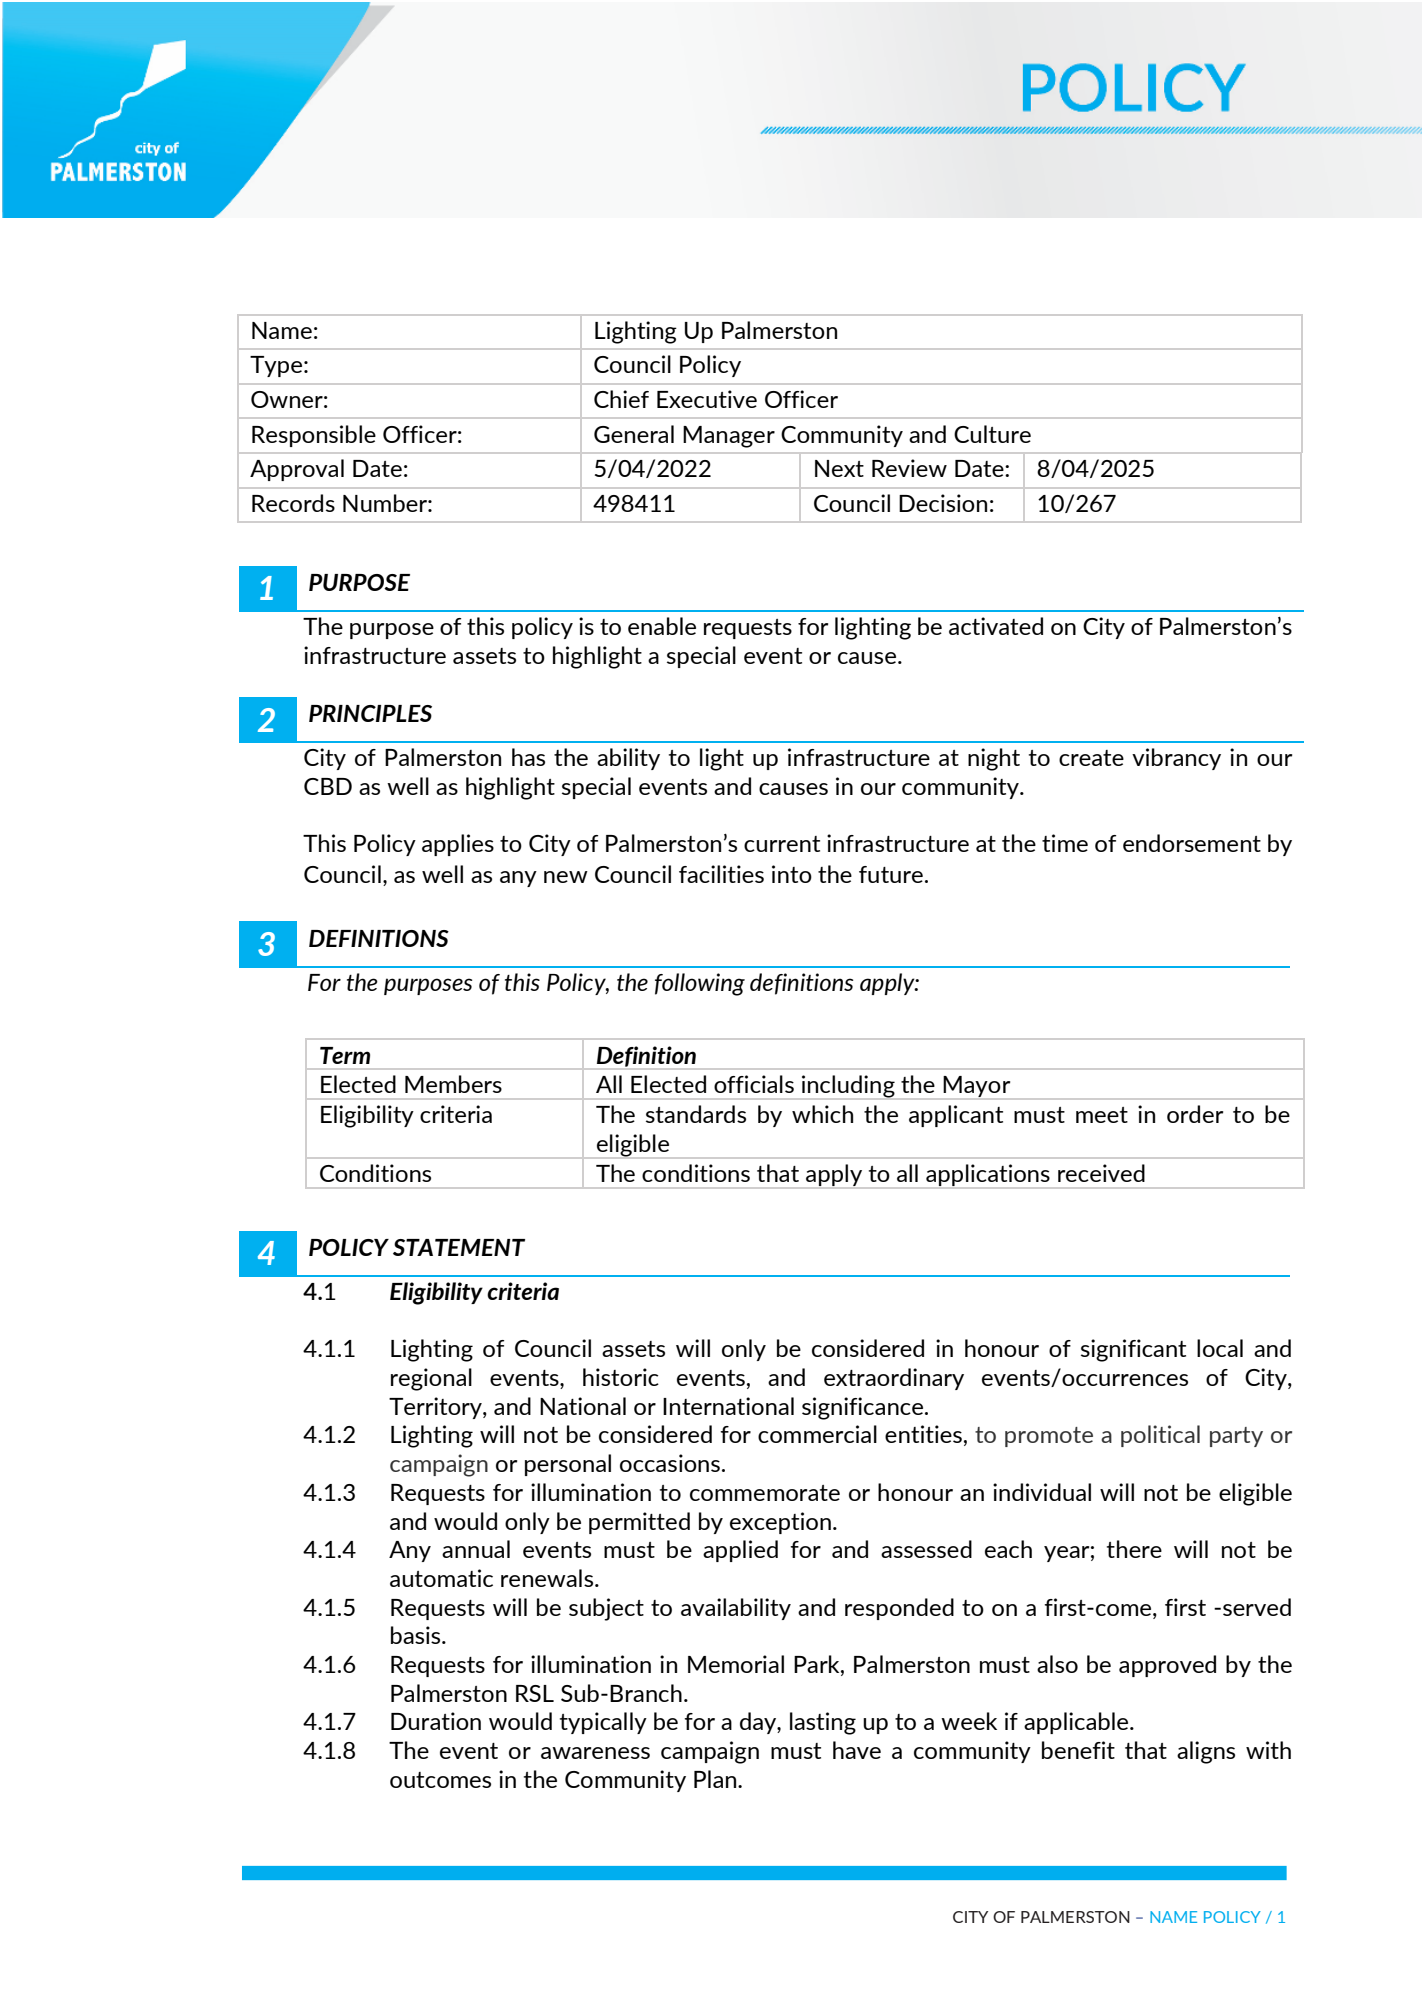  Describe the element at coordinates (765, 1493) in the image. I see `commemorate` at that location.
